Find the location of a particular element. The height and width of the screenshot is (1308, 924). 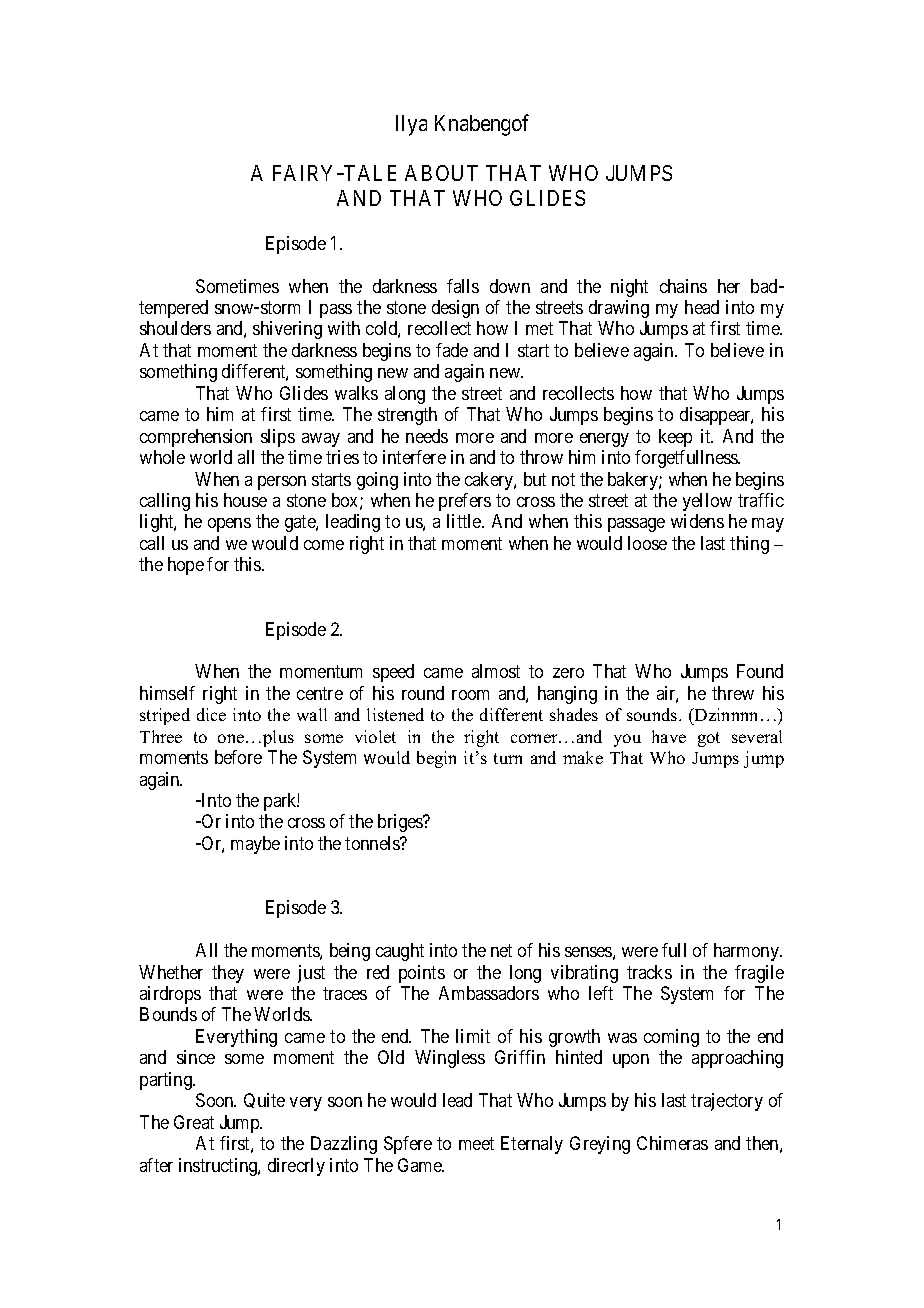

ABOUT is located at coordinates (441, 173).
